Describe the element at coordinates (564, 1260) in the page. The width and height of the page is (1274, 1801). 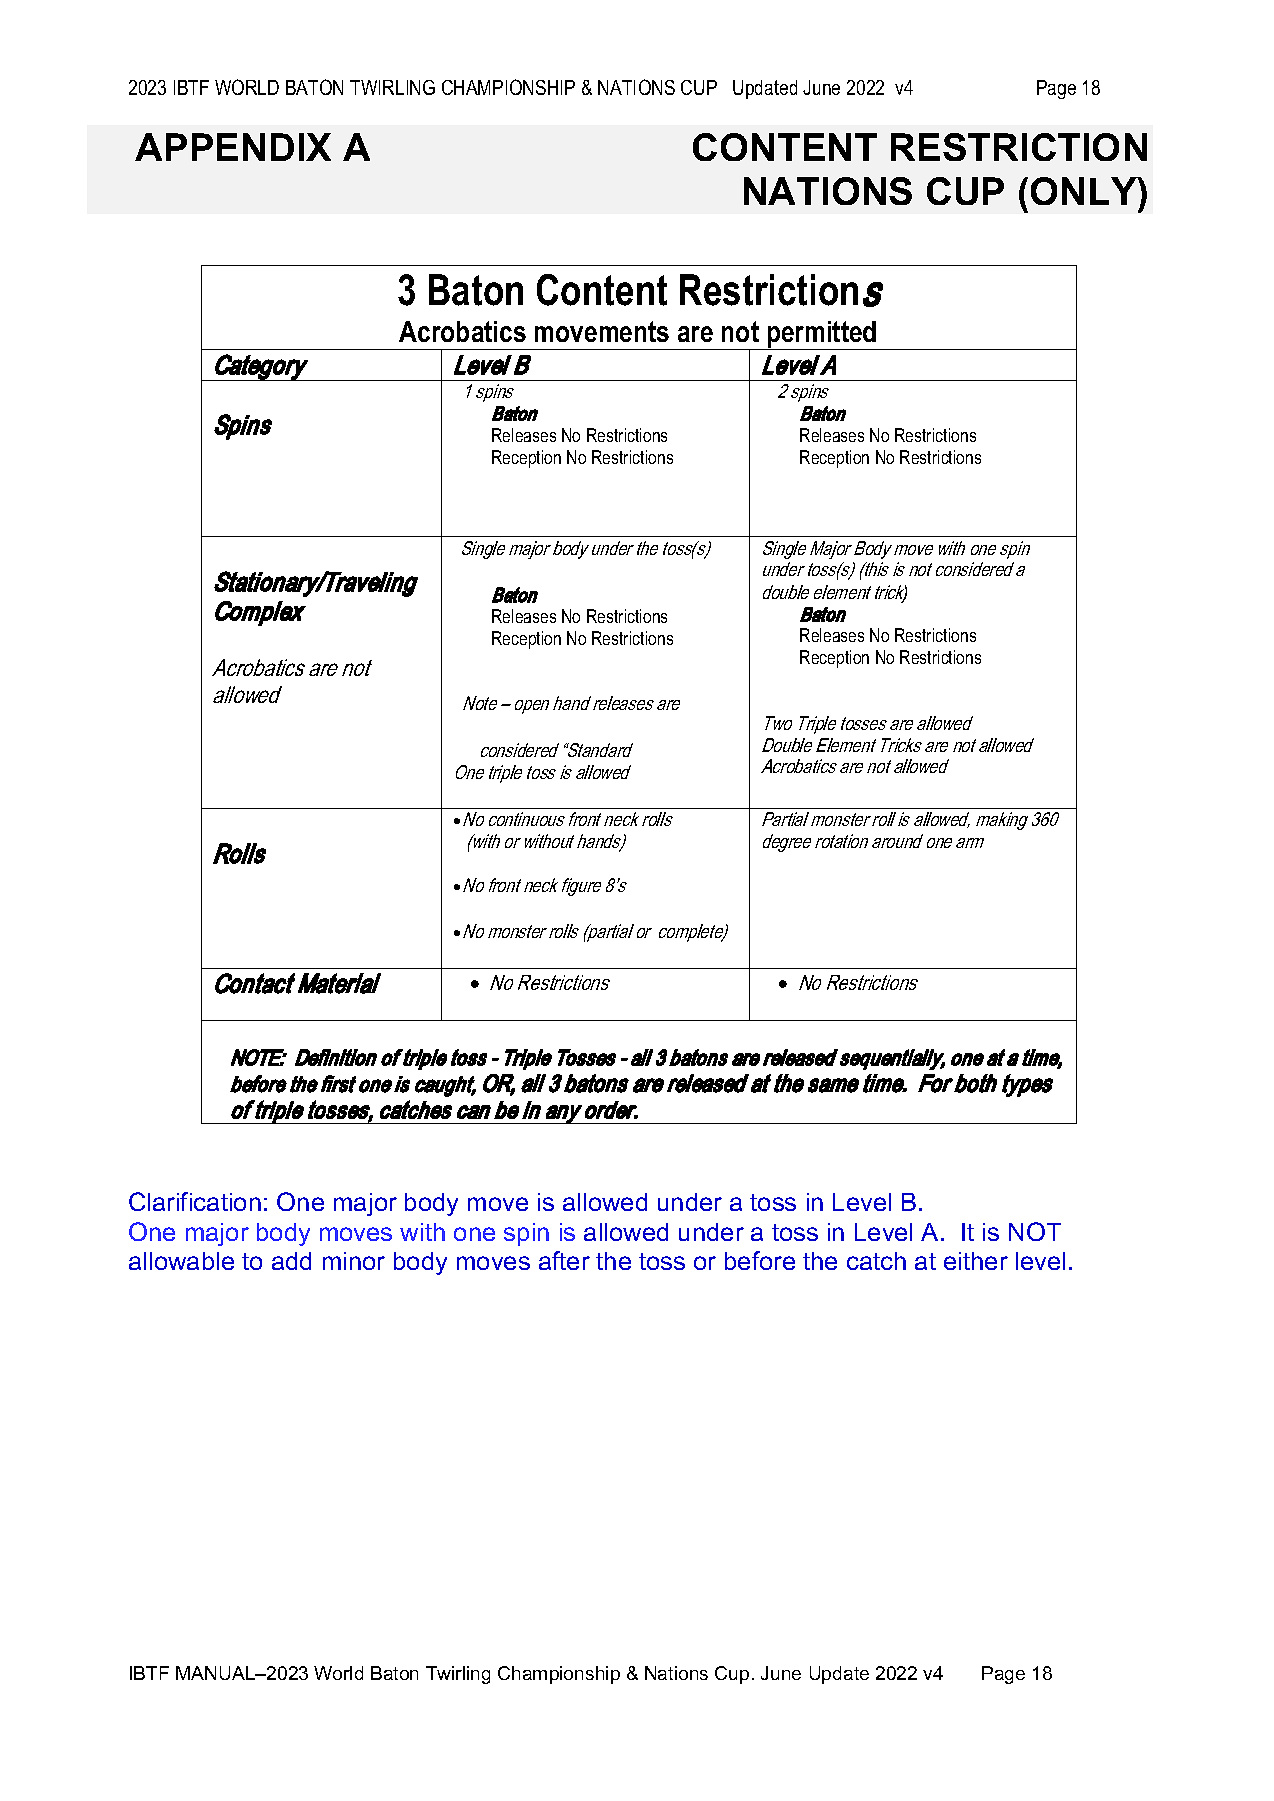
I see `after` at that location.
